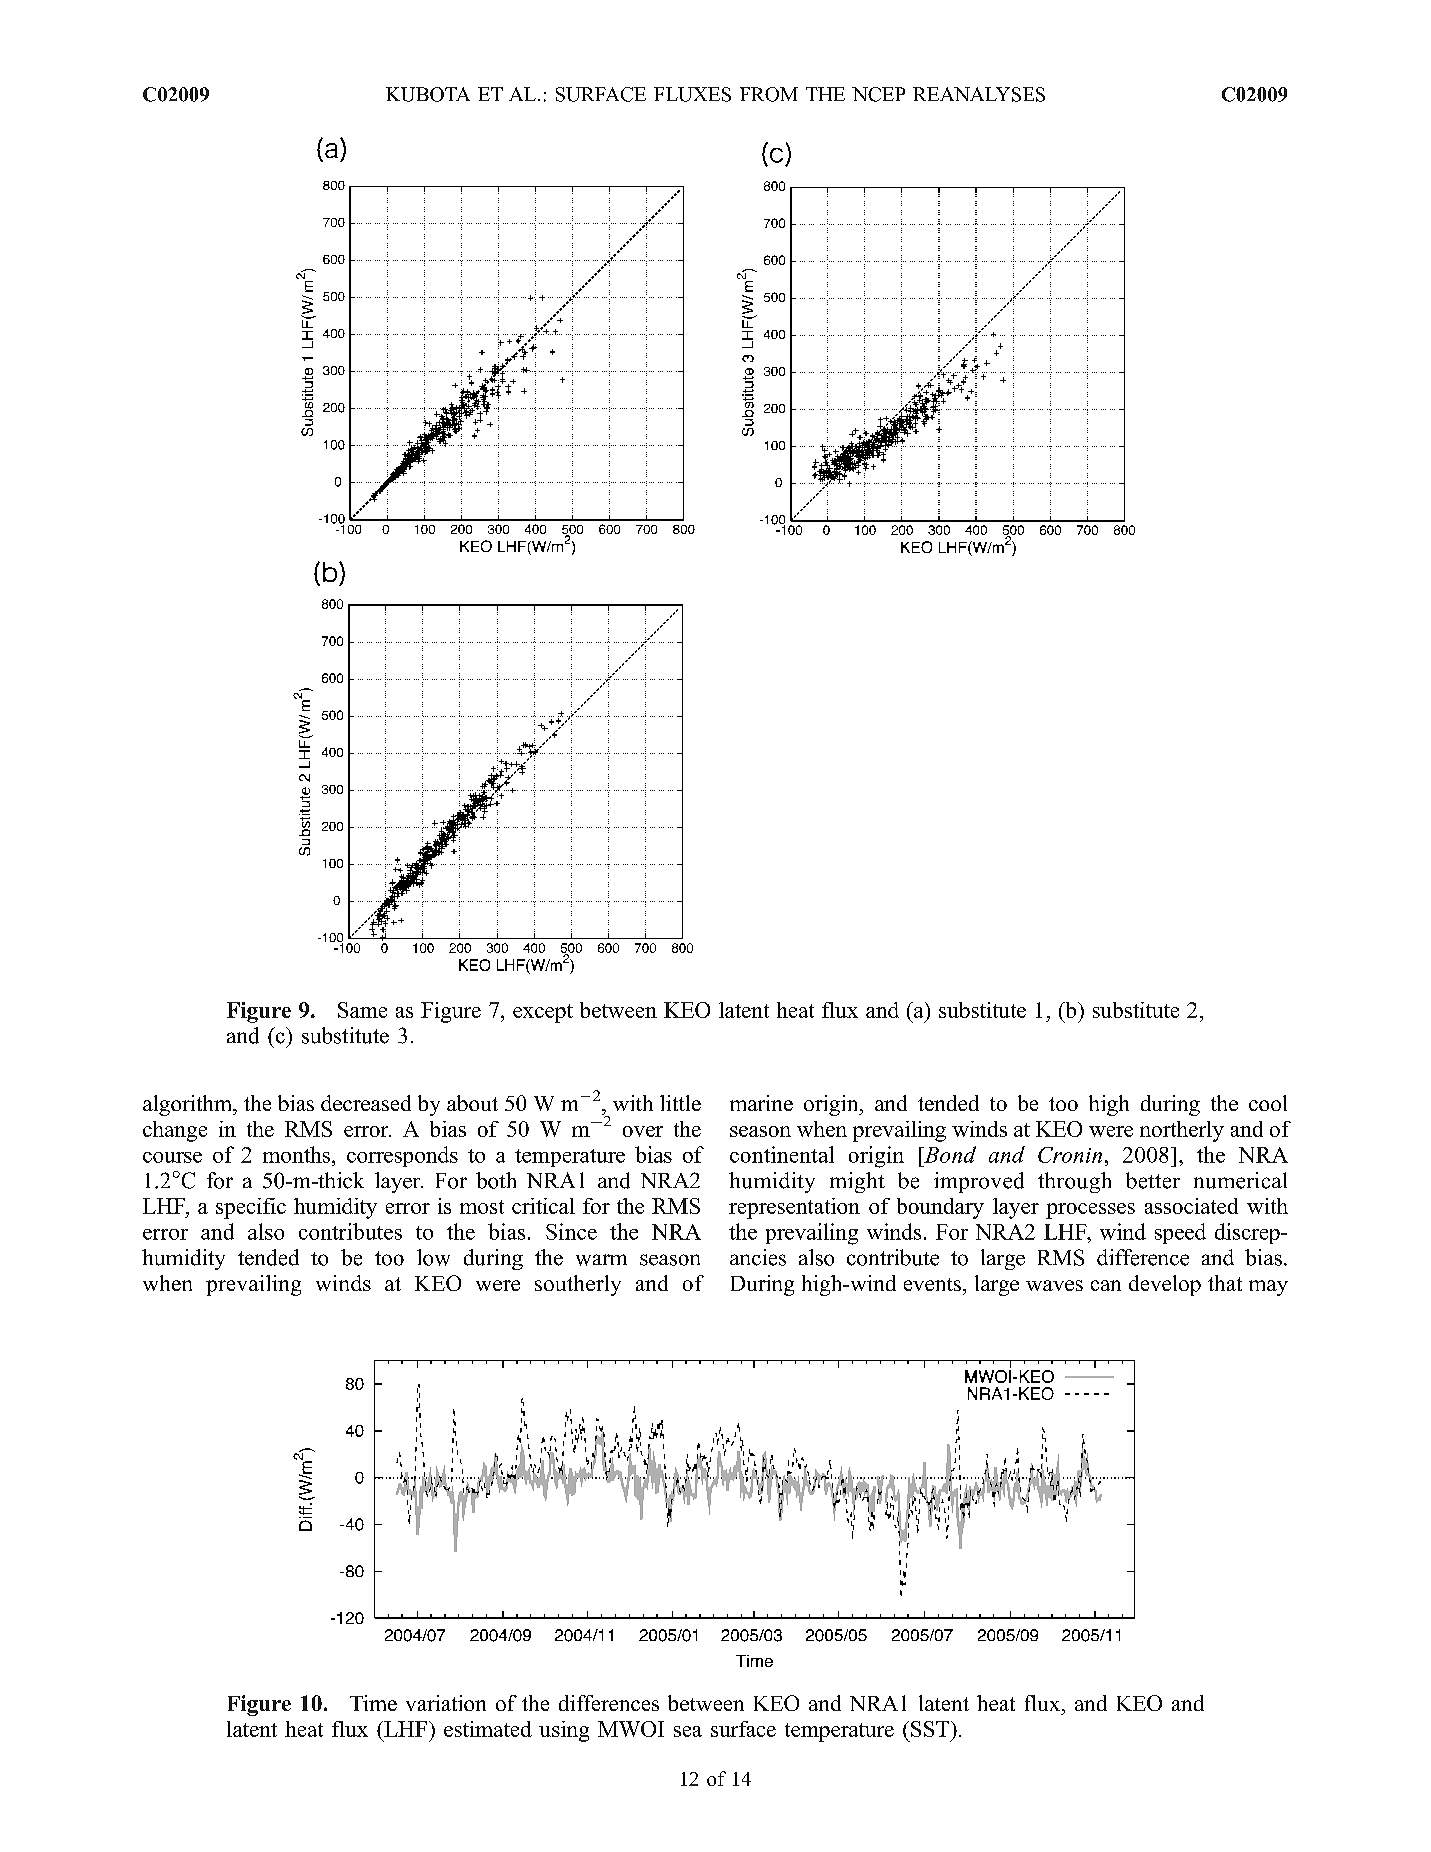 This screenshot has width=1431, height=1852. What do you see at coordinates (373, 1703) in the screenshot?
I see `Time` at bounding box center [373, 1703].
